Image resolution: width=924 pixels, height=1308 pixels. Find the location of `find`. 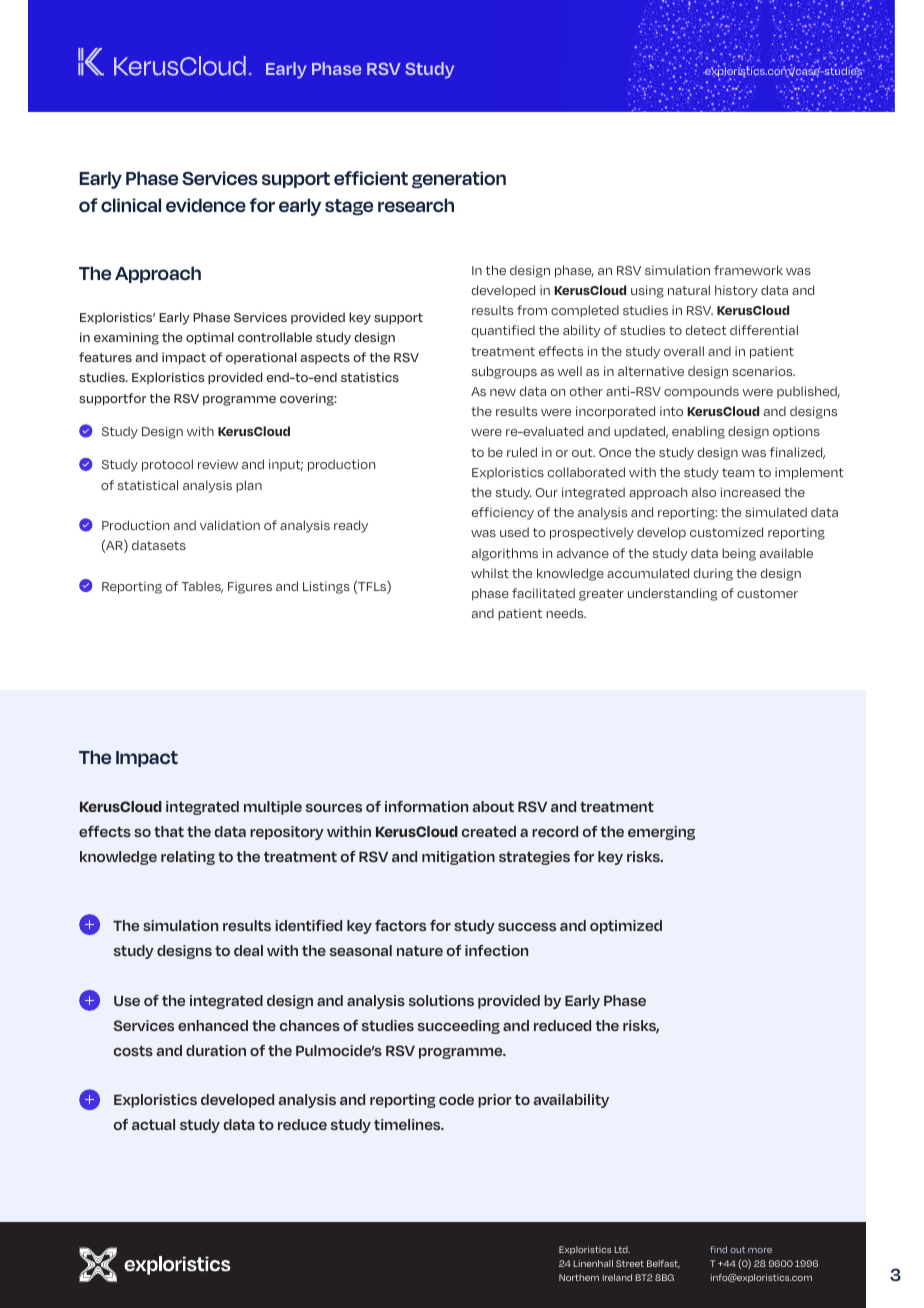

find is located at coordinates (718, 1249).
